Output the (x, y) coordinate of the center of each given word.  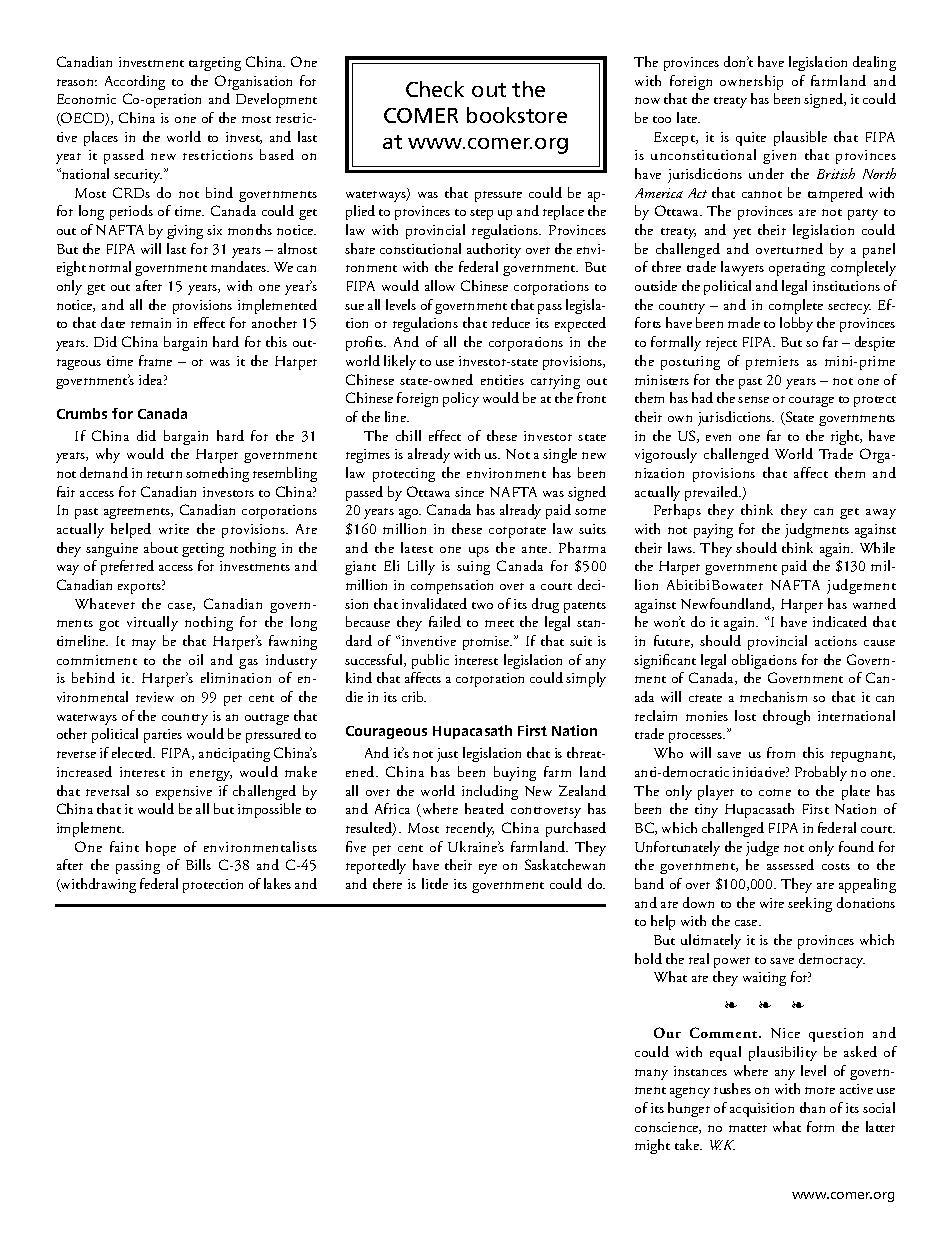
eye (488, 869)
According (135, 82)
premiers (772, 363)
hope (161, 848)
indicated (840, 621)
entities (502, 380)
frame (155, 360)
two (482, 605)
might (652, 1146)
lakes (277, 883)
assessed (790, 864)
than (812, 1107)
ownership (751, 82)
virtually (152, 623)
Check (435, 89)
